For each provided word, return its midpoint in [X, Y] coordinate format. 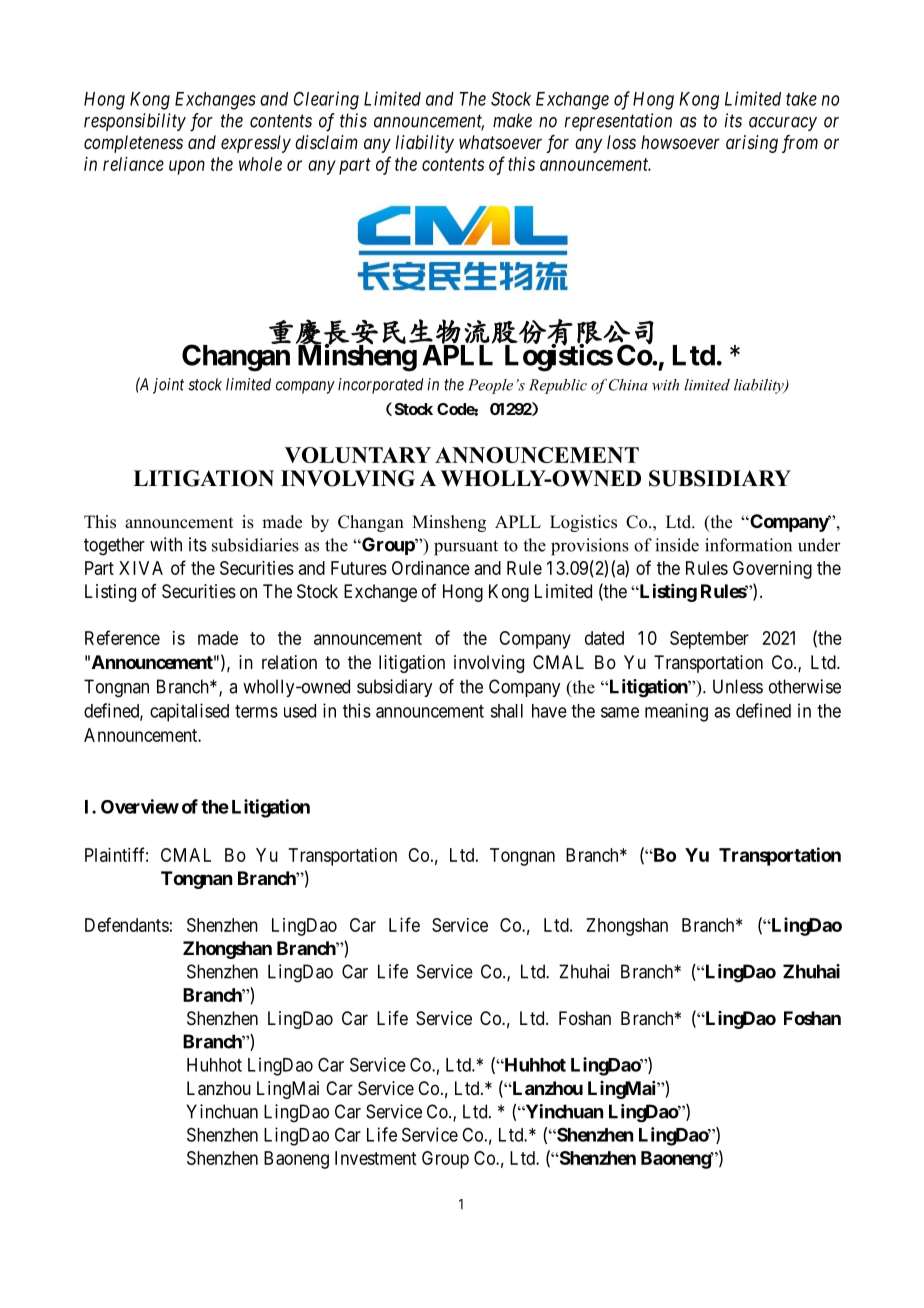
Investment [375, 1158]
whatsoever [500, 142]
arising [752, 144]
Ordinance [431, 568]
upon [187, 167]
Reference [122, 637]
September [709, 640]
